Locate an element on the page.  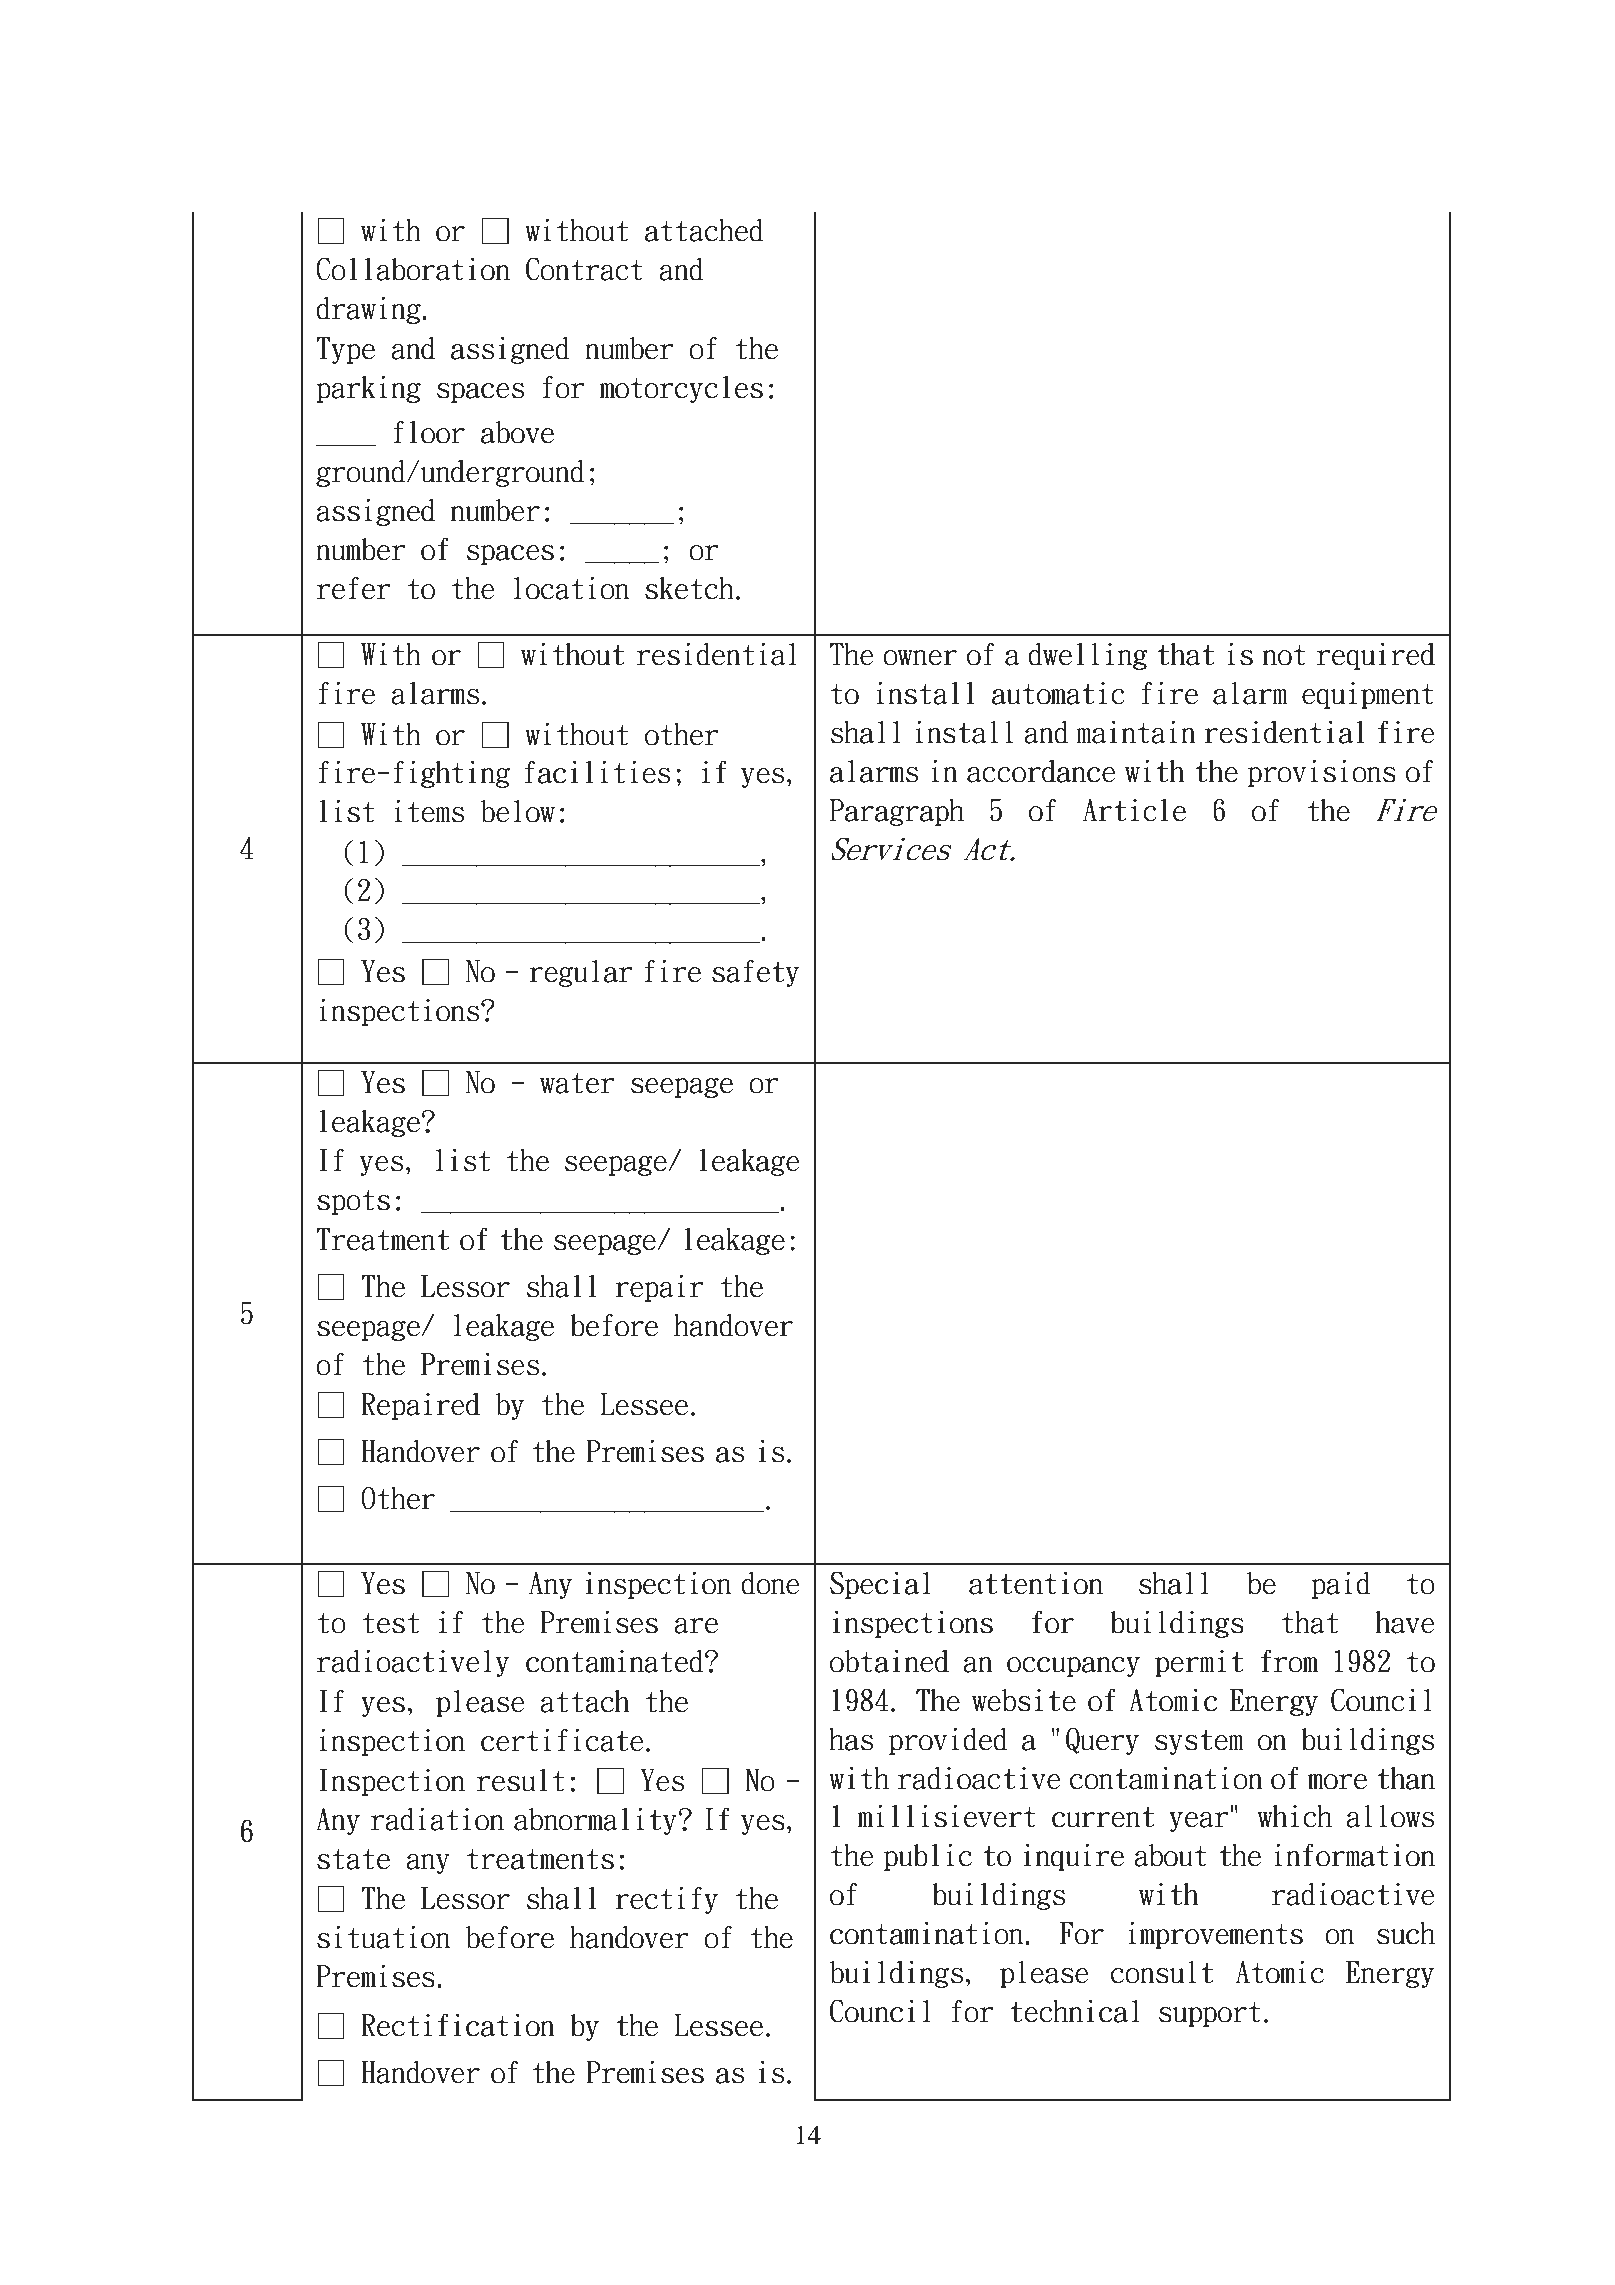
water is located at coordinates (577, 1083).
